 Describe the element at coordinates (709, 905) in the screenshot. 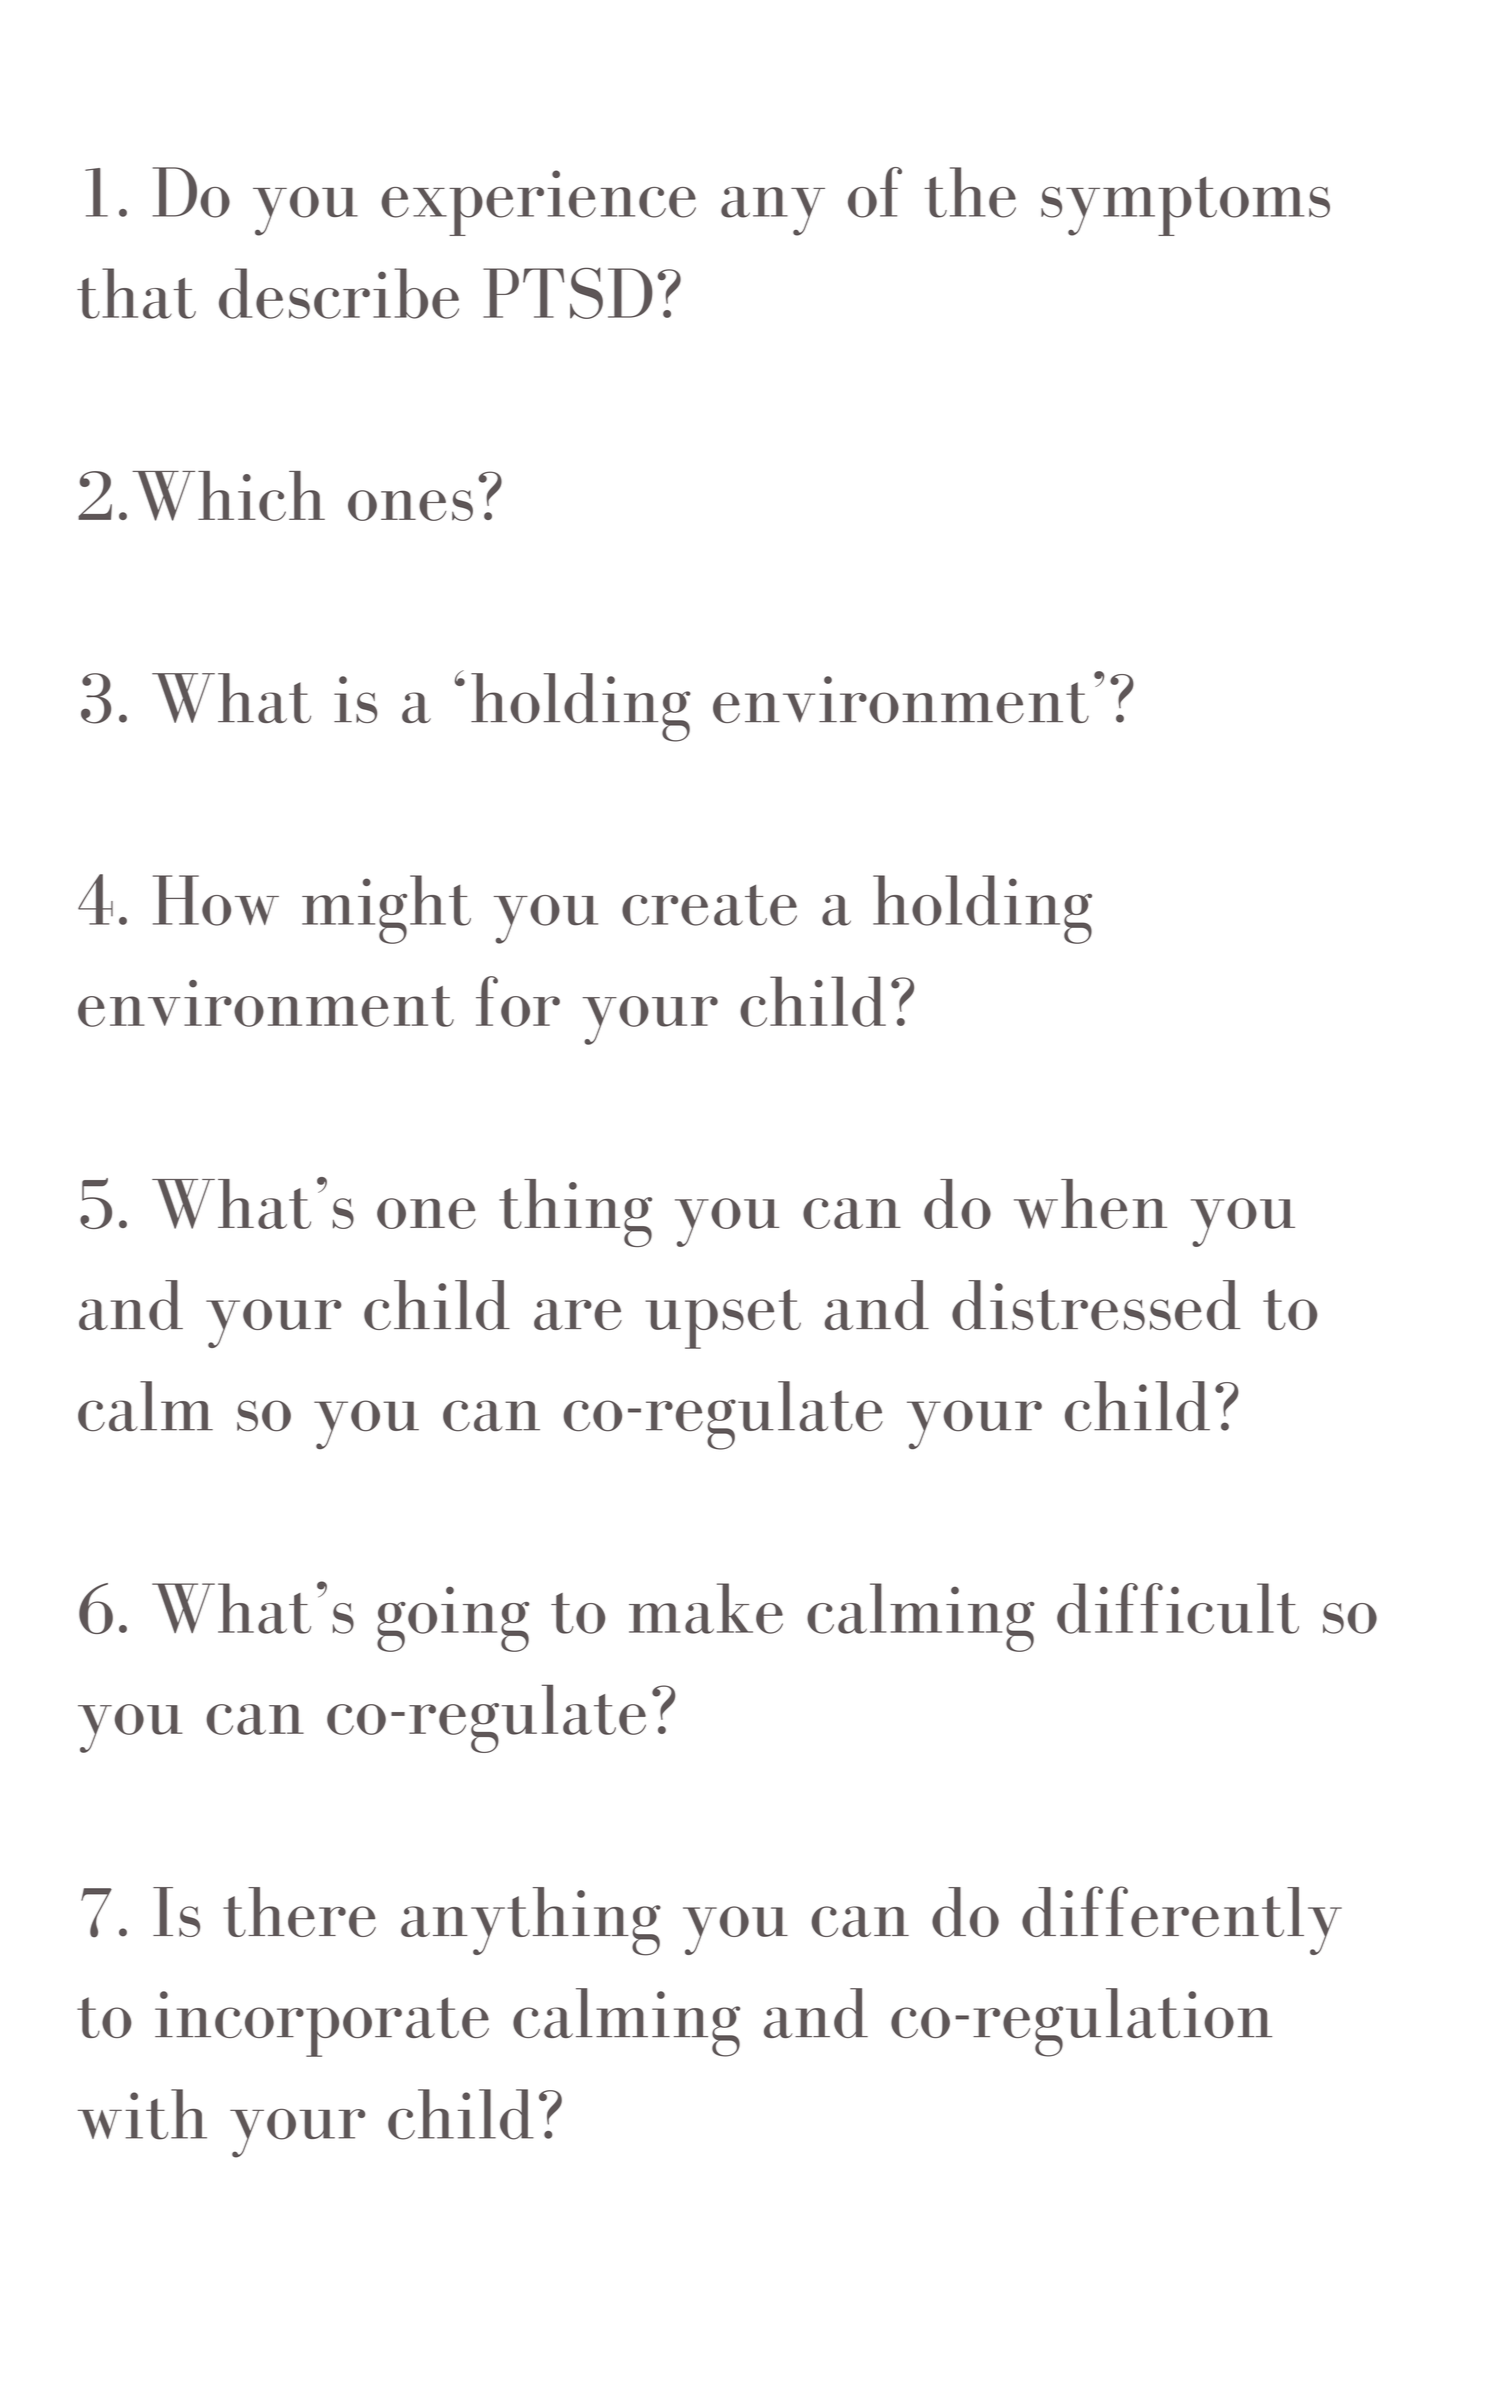

I see `create` at that location.
